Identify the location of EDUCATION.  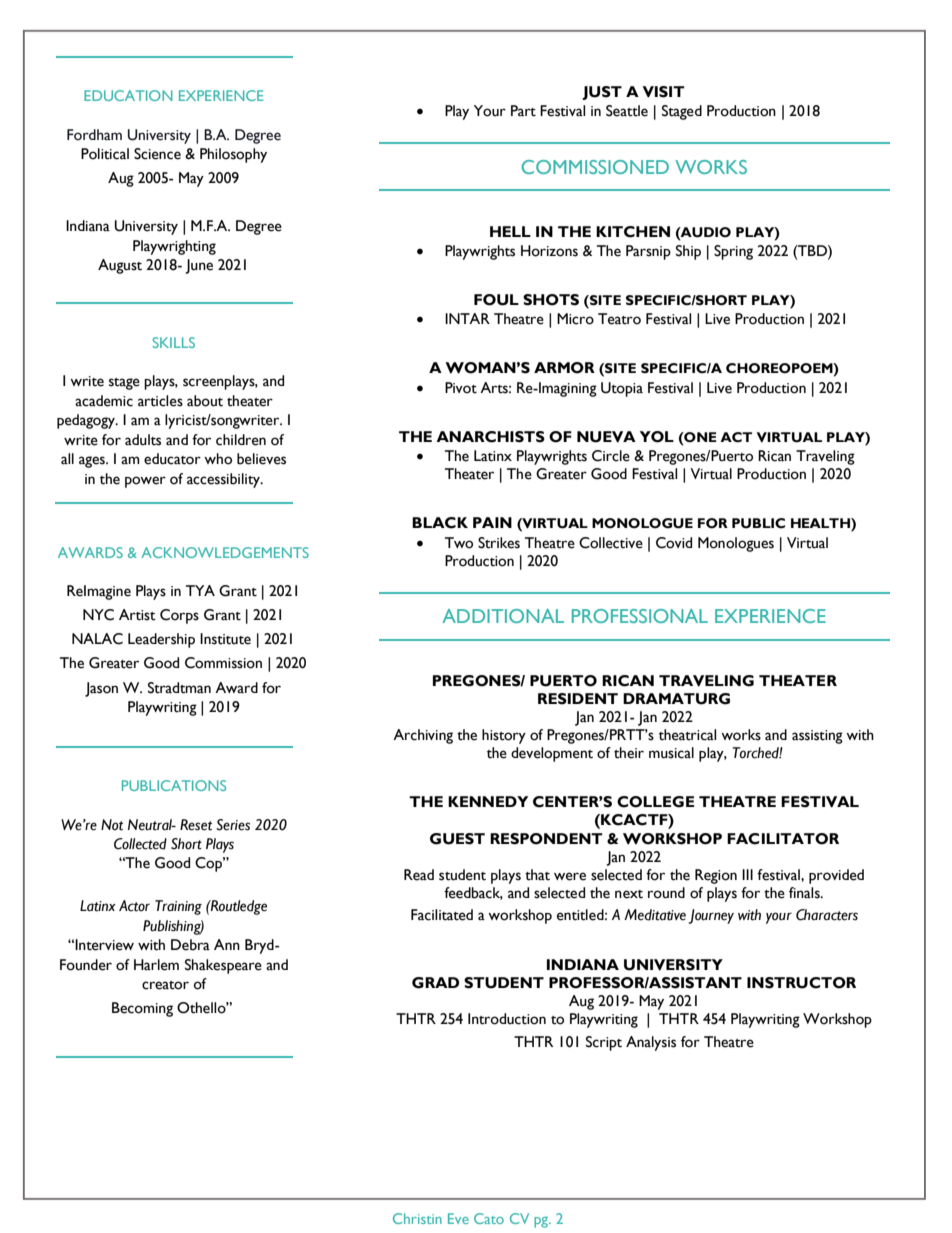
(128, 95).
